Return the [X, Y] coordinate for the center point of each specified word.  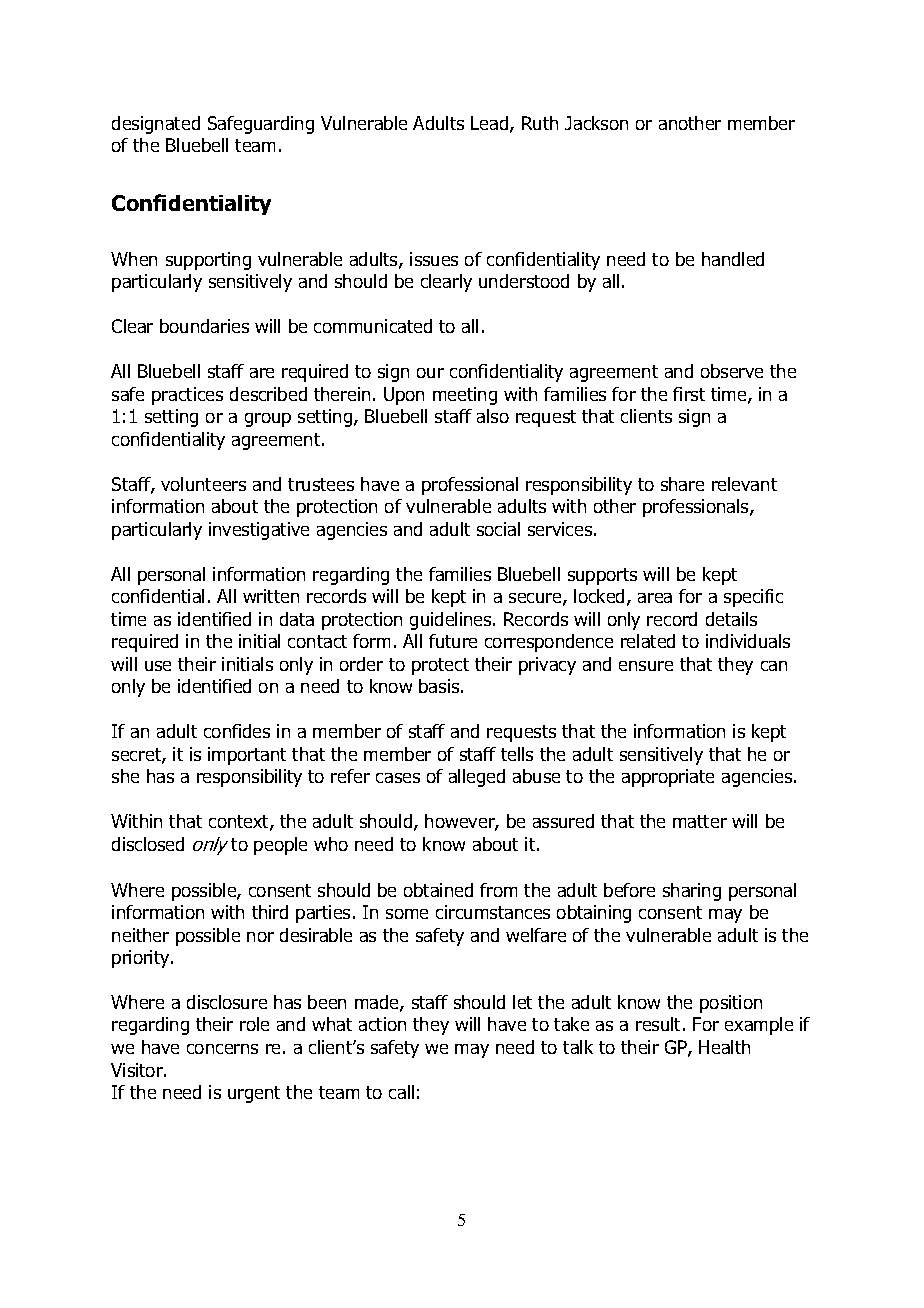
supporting [208, 261]
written [271, 596]
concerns [222, 1049]
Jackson [596, 123]
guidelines [452, 621]
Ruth [540, 123]
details [731, 619]
